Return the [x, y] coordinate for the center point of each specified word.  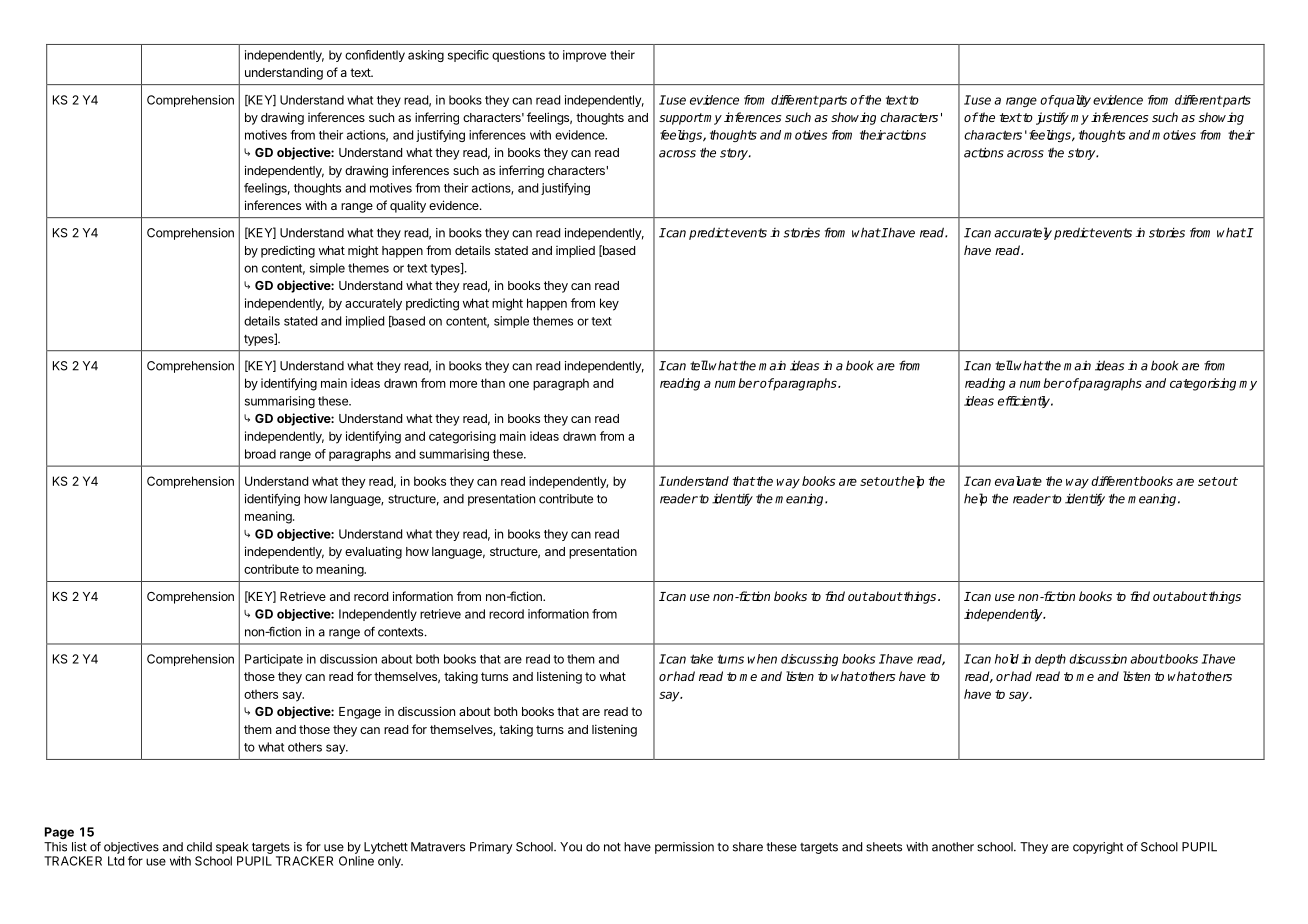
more [463, 384]
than [493, 383]
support [681, 119]
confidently [375, 56]
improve [584, 56]
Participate [274, 660]
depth [1050, 660]
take [701, 659]
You [571, 847]
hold [1007, 659]
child [199, 847]
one [519, 384]
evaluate [1018, 481]
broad [260, 454]
